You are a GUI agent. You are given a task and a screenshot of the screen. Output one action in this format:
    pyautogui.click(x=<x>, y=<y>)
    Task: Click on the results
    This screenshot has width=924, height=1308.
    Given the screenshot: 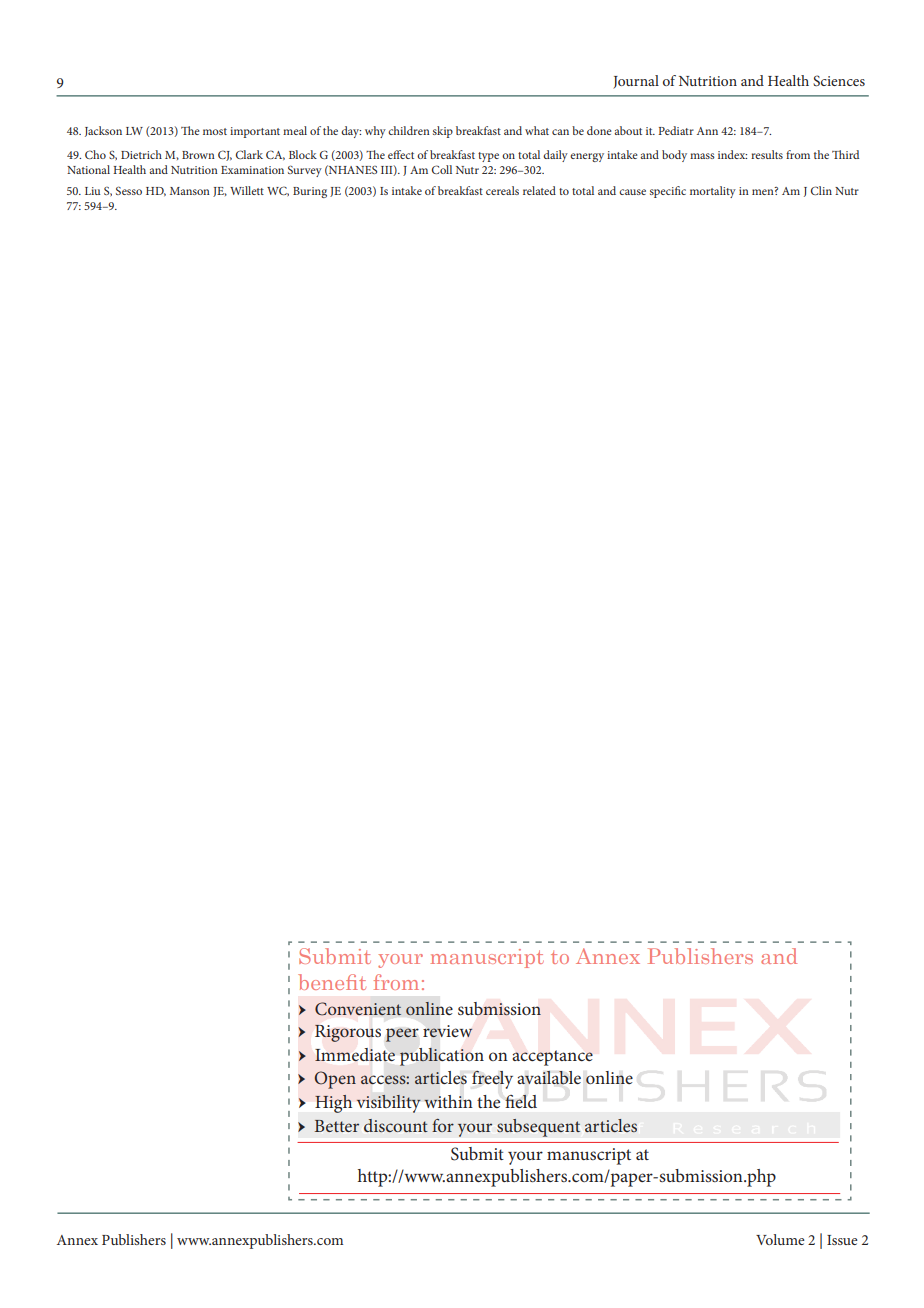 What is the action you would take?
    pyautogui.click(x=767, y=154)
